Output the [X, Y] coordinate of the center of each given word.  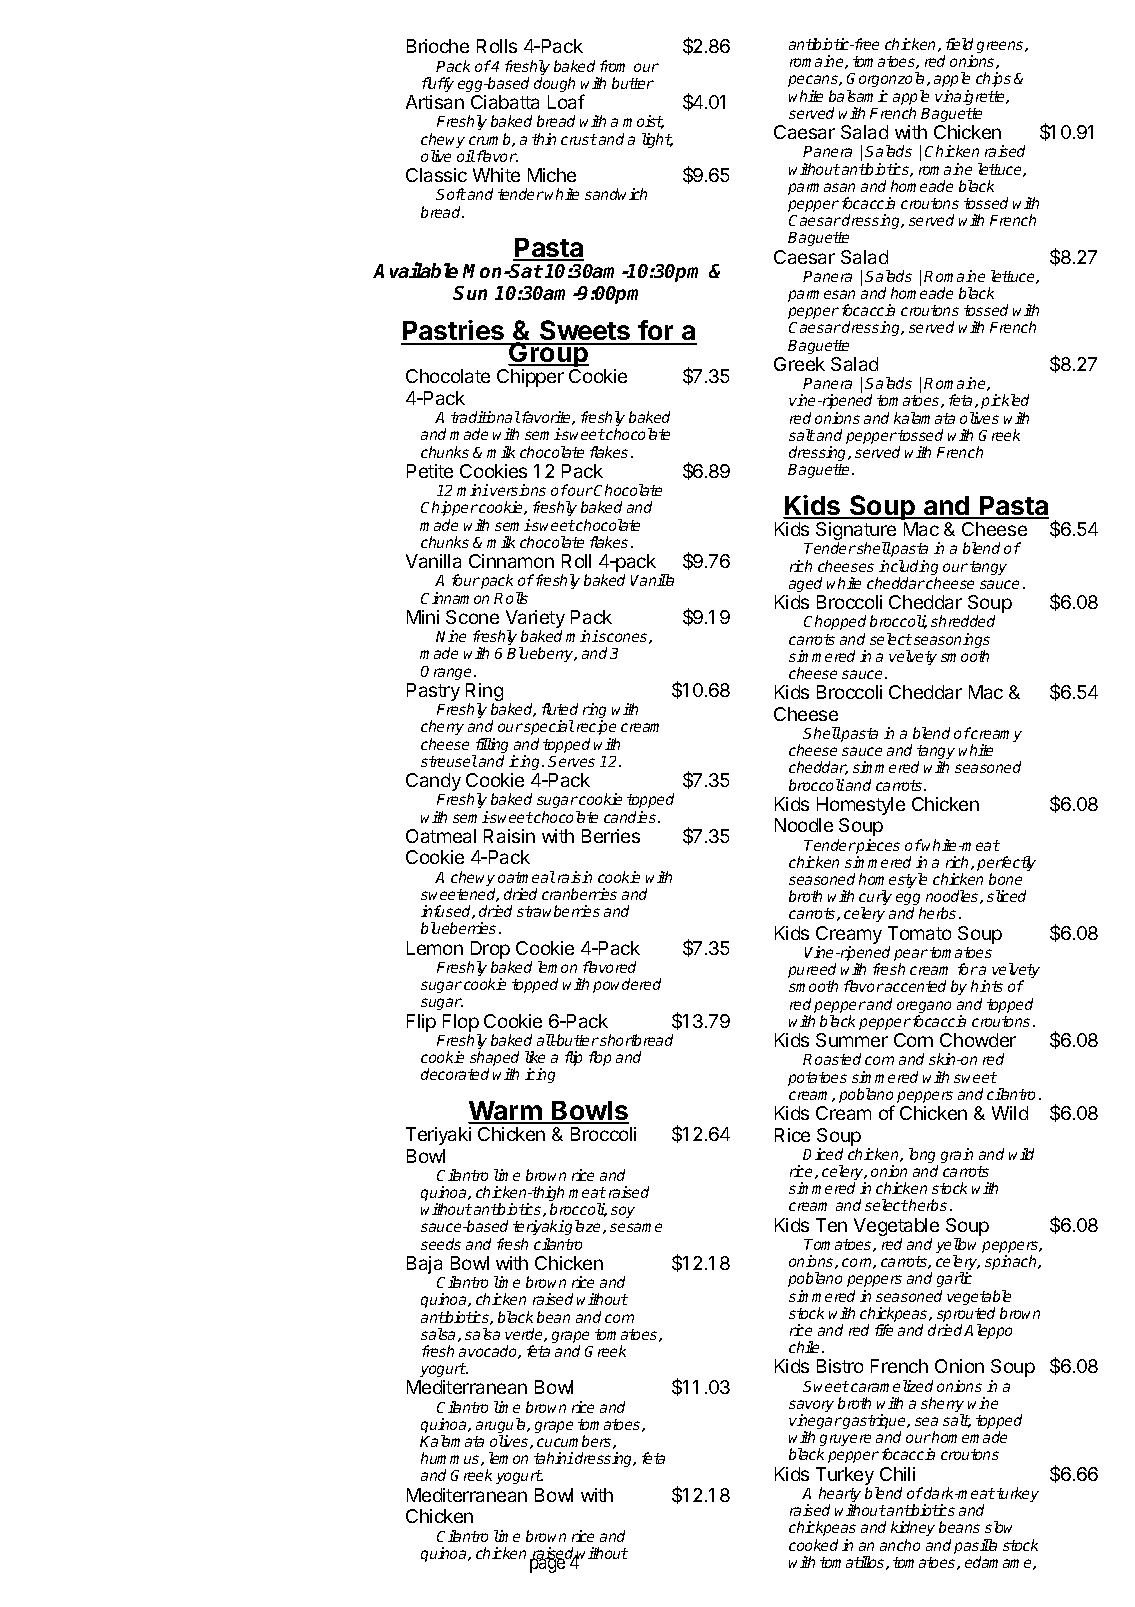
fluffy [438, 84]
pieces [877, 848]
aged [805, 584]
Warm [506, 1112]
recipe [596, 727]
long [923, 1157]
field [959, 44]
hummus [451, 1459]
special [548, 727]
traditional [485, 417]
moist [643, 122]
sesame [636, 1227]
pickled [1005, 403]
